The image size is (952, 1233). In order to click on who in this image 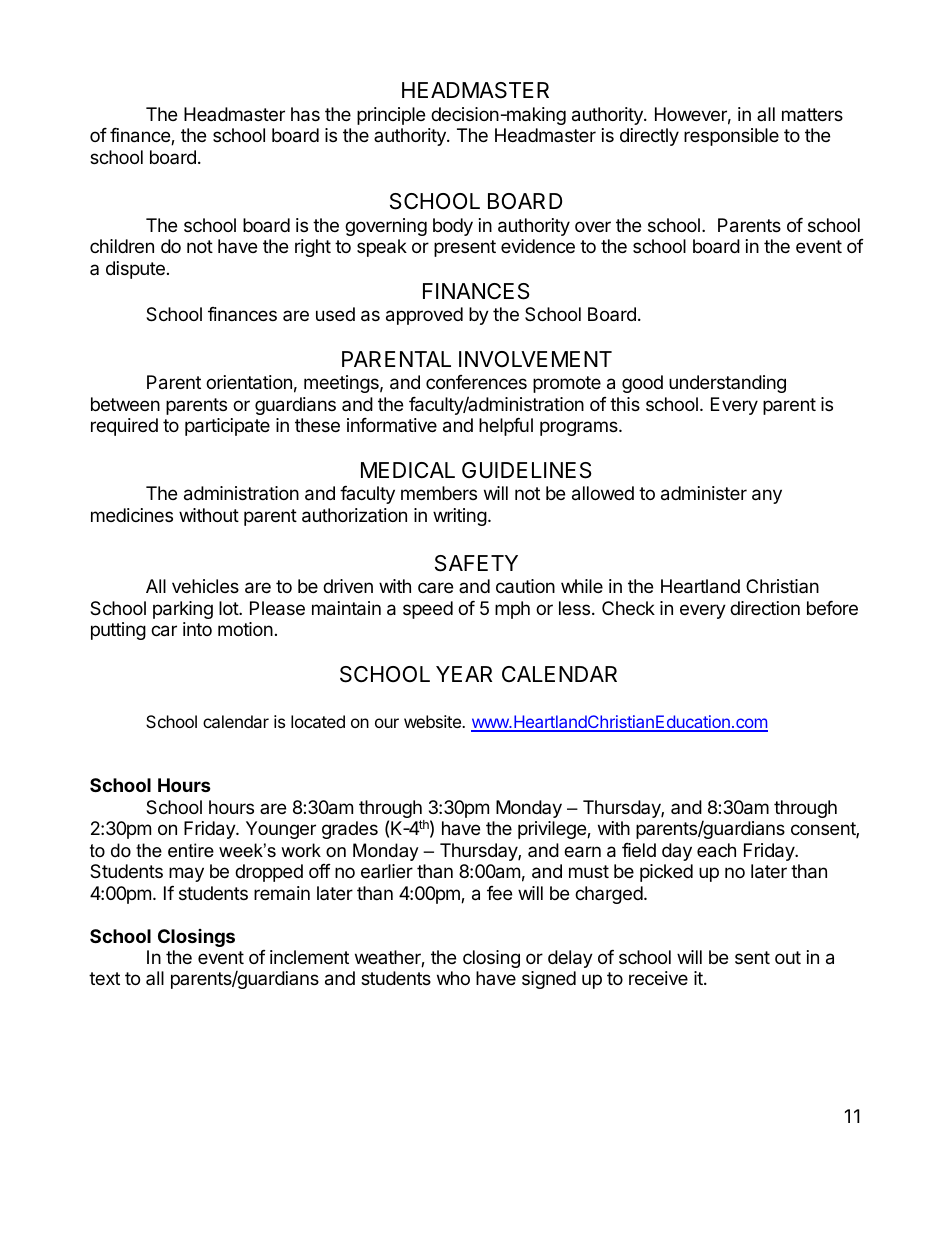, I will do `click(453, 978)`.
